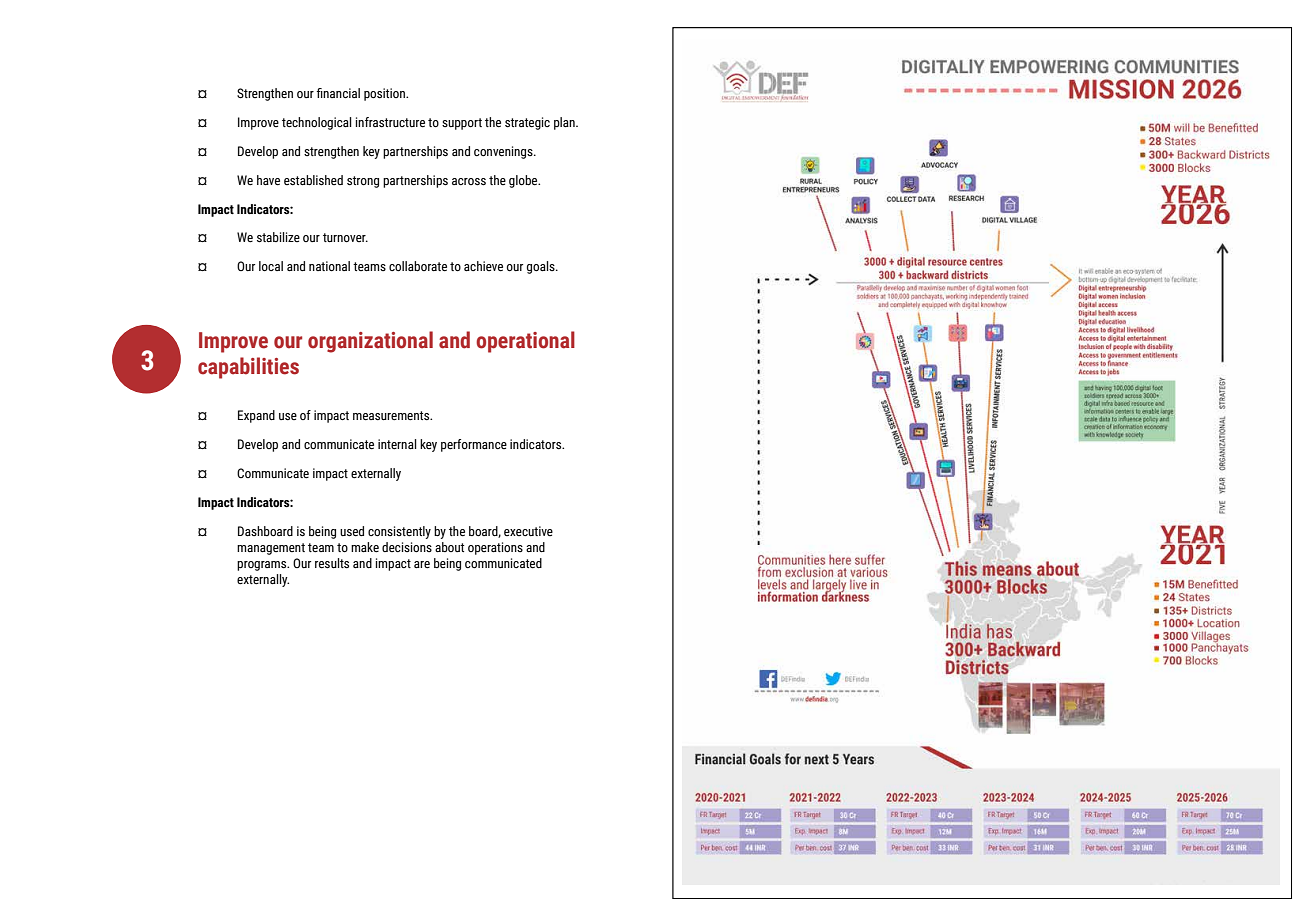 The width and height of the screenshot is (1308, 924). Describe the element at coordinates (248, 368) in the screenshot. I see `capabilities` at that location.
